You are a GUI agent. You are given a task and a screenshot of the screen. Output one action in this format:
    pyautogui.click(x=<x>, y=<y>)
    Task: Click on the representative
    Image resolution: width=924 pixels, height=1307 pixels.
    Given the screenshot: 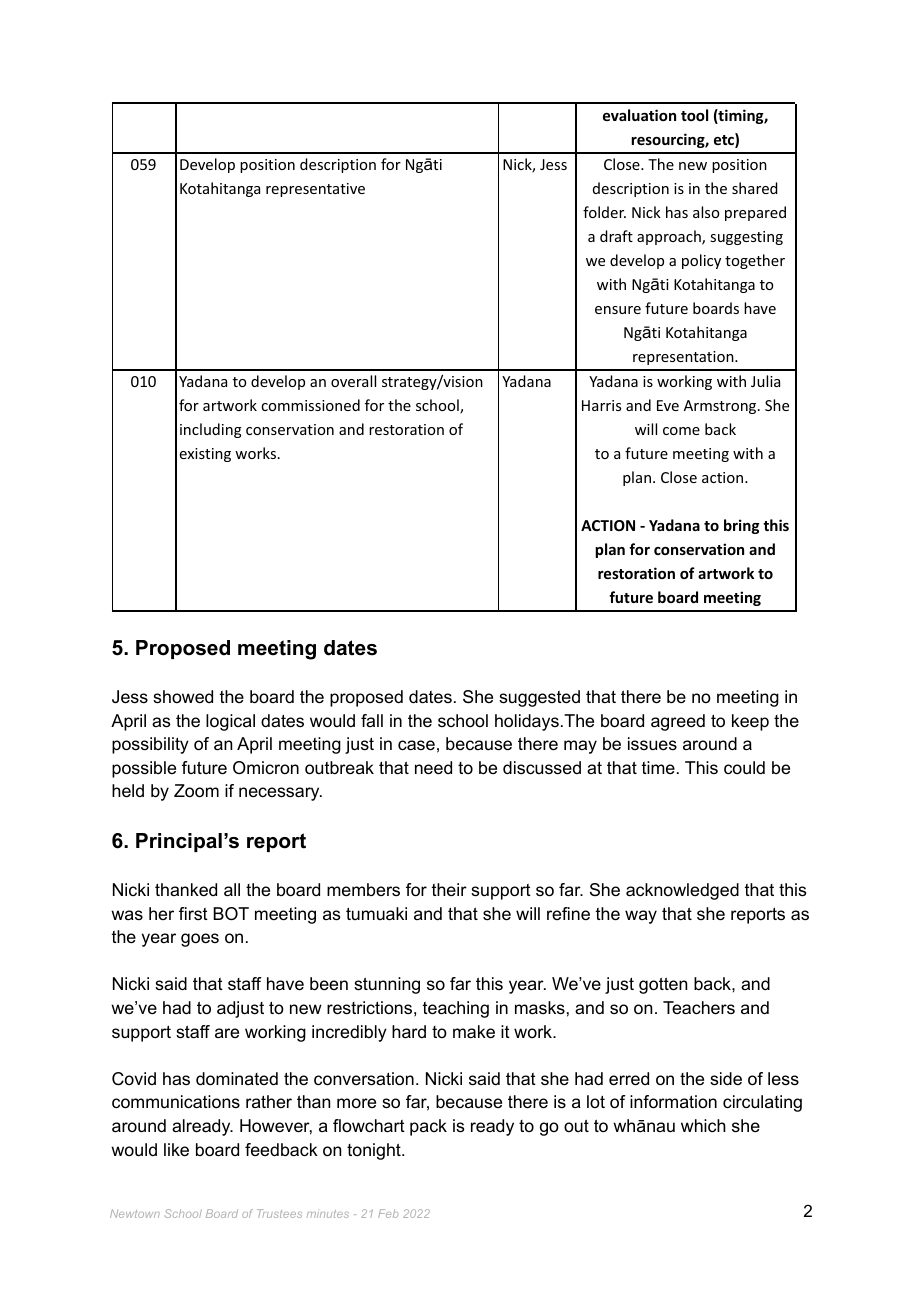 What is the action you would take?
    pyautogui.click(x=315, y=190)
